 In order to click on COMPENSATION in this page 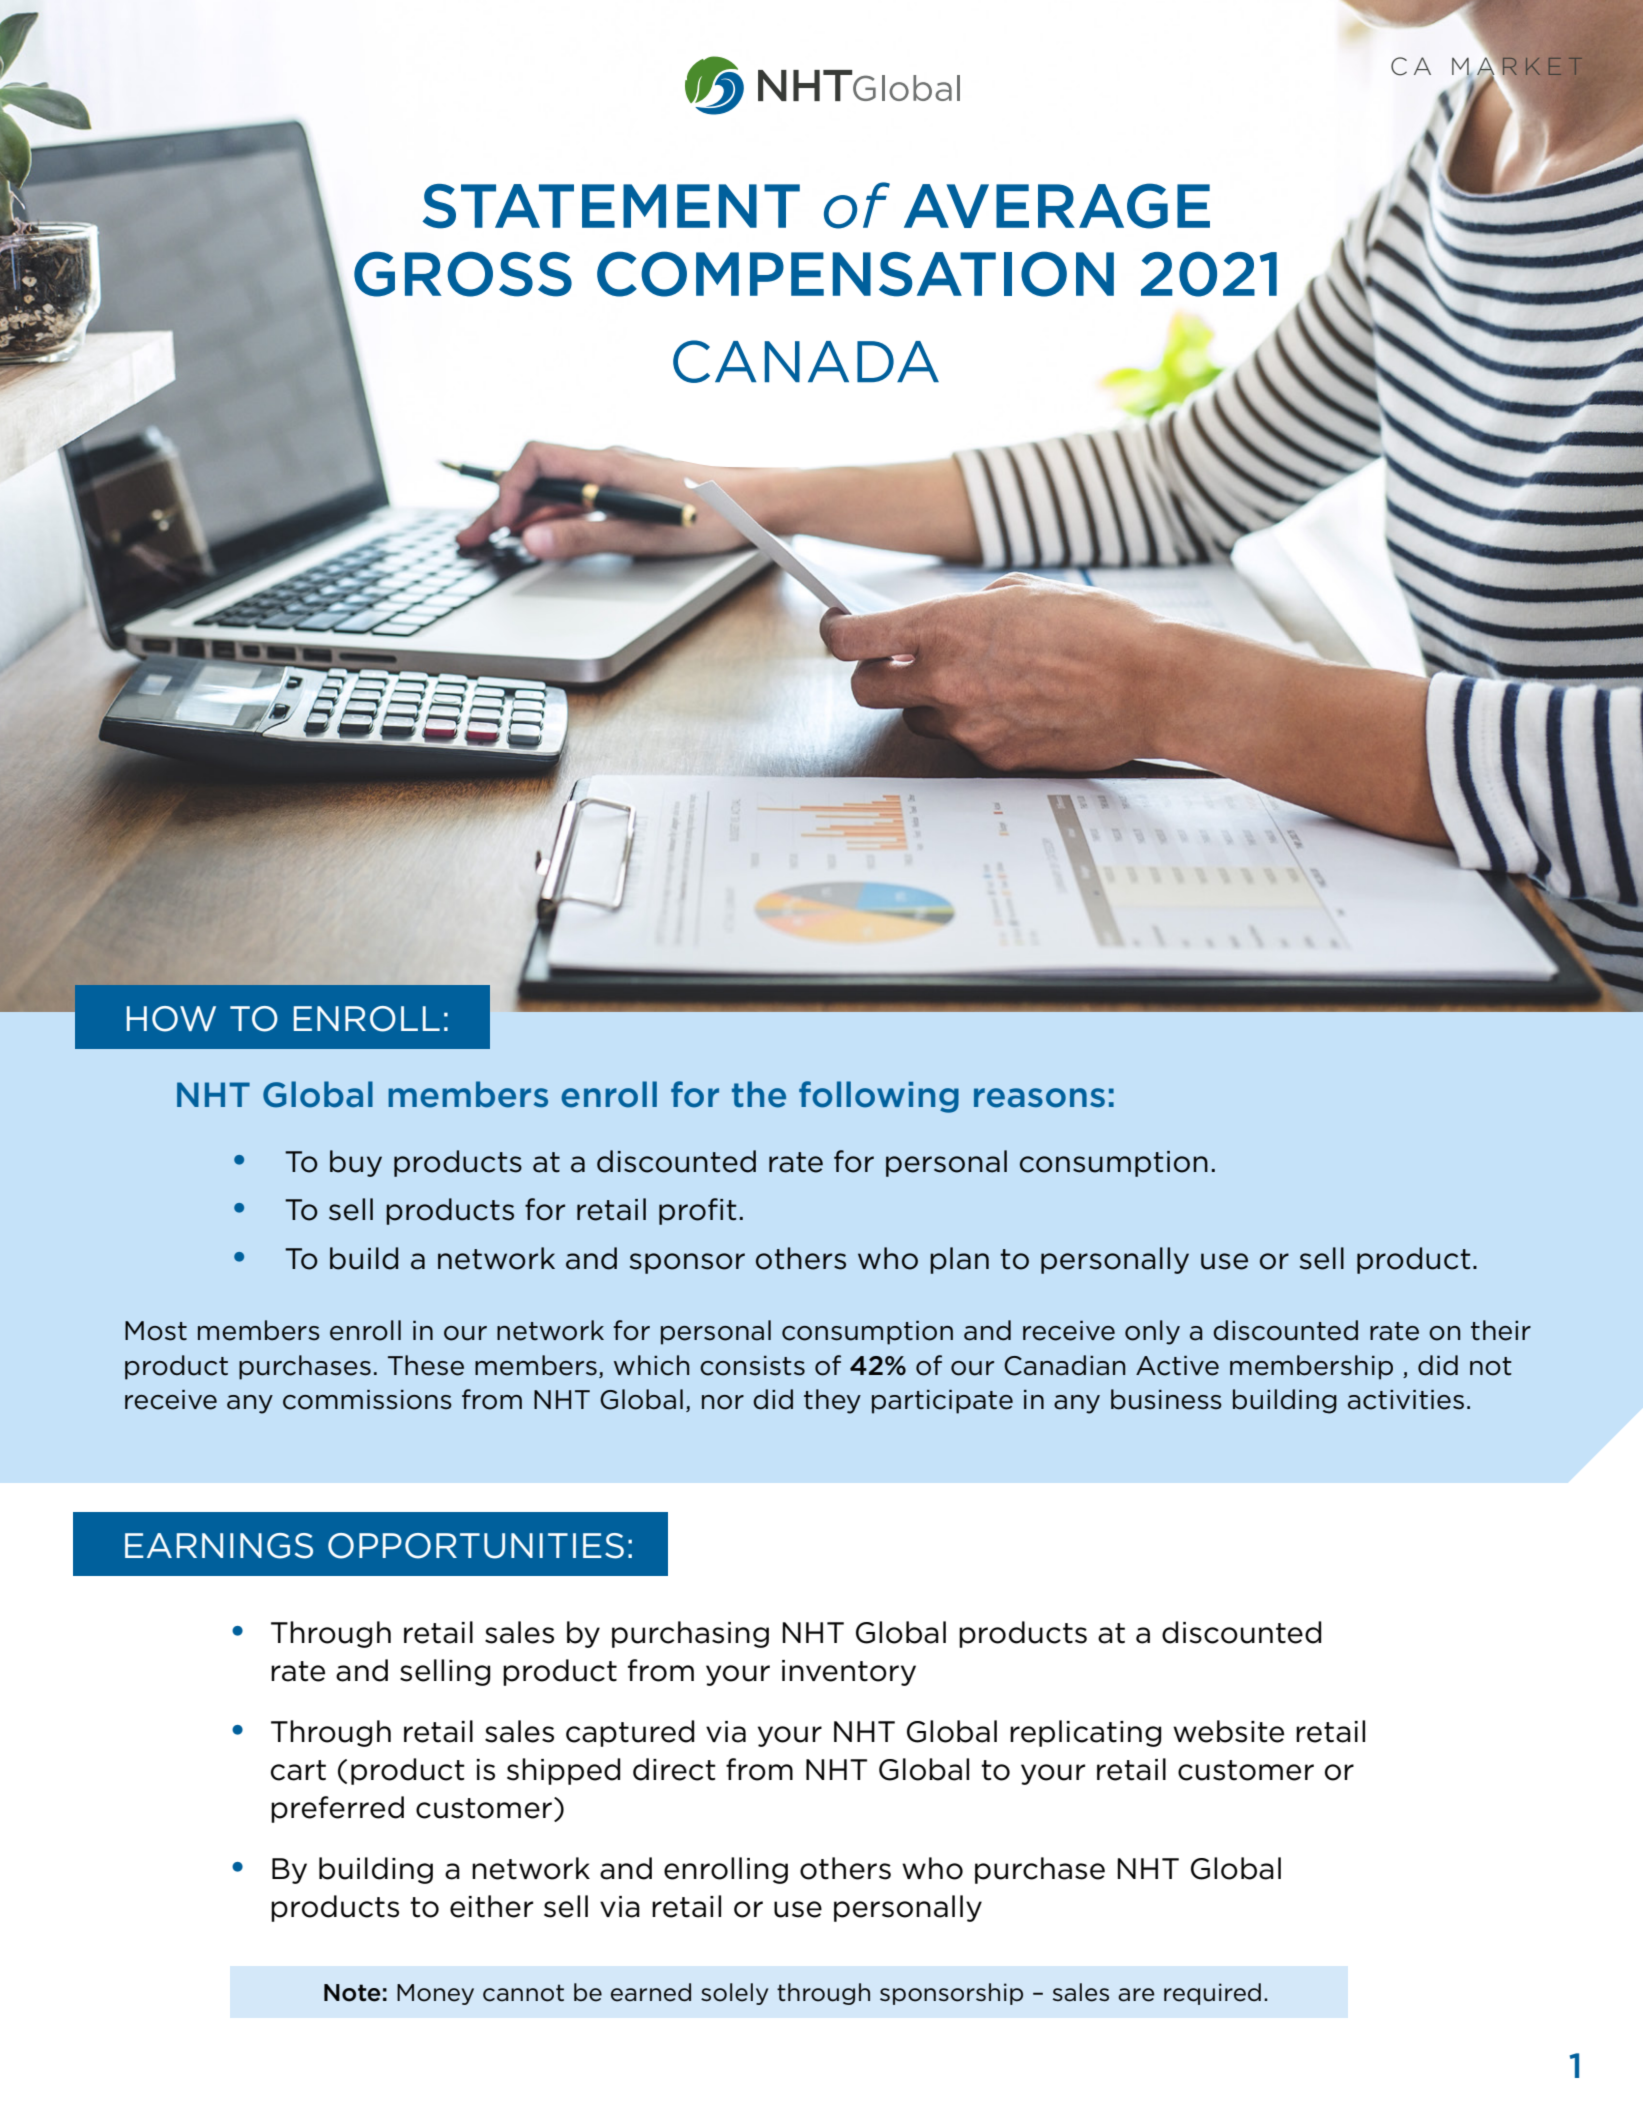, I will do `click(855, 274)`.
